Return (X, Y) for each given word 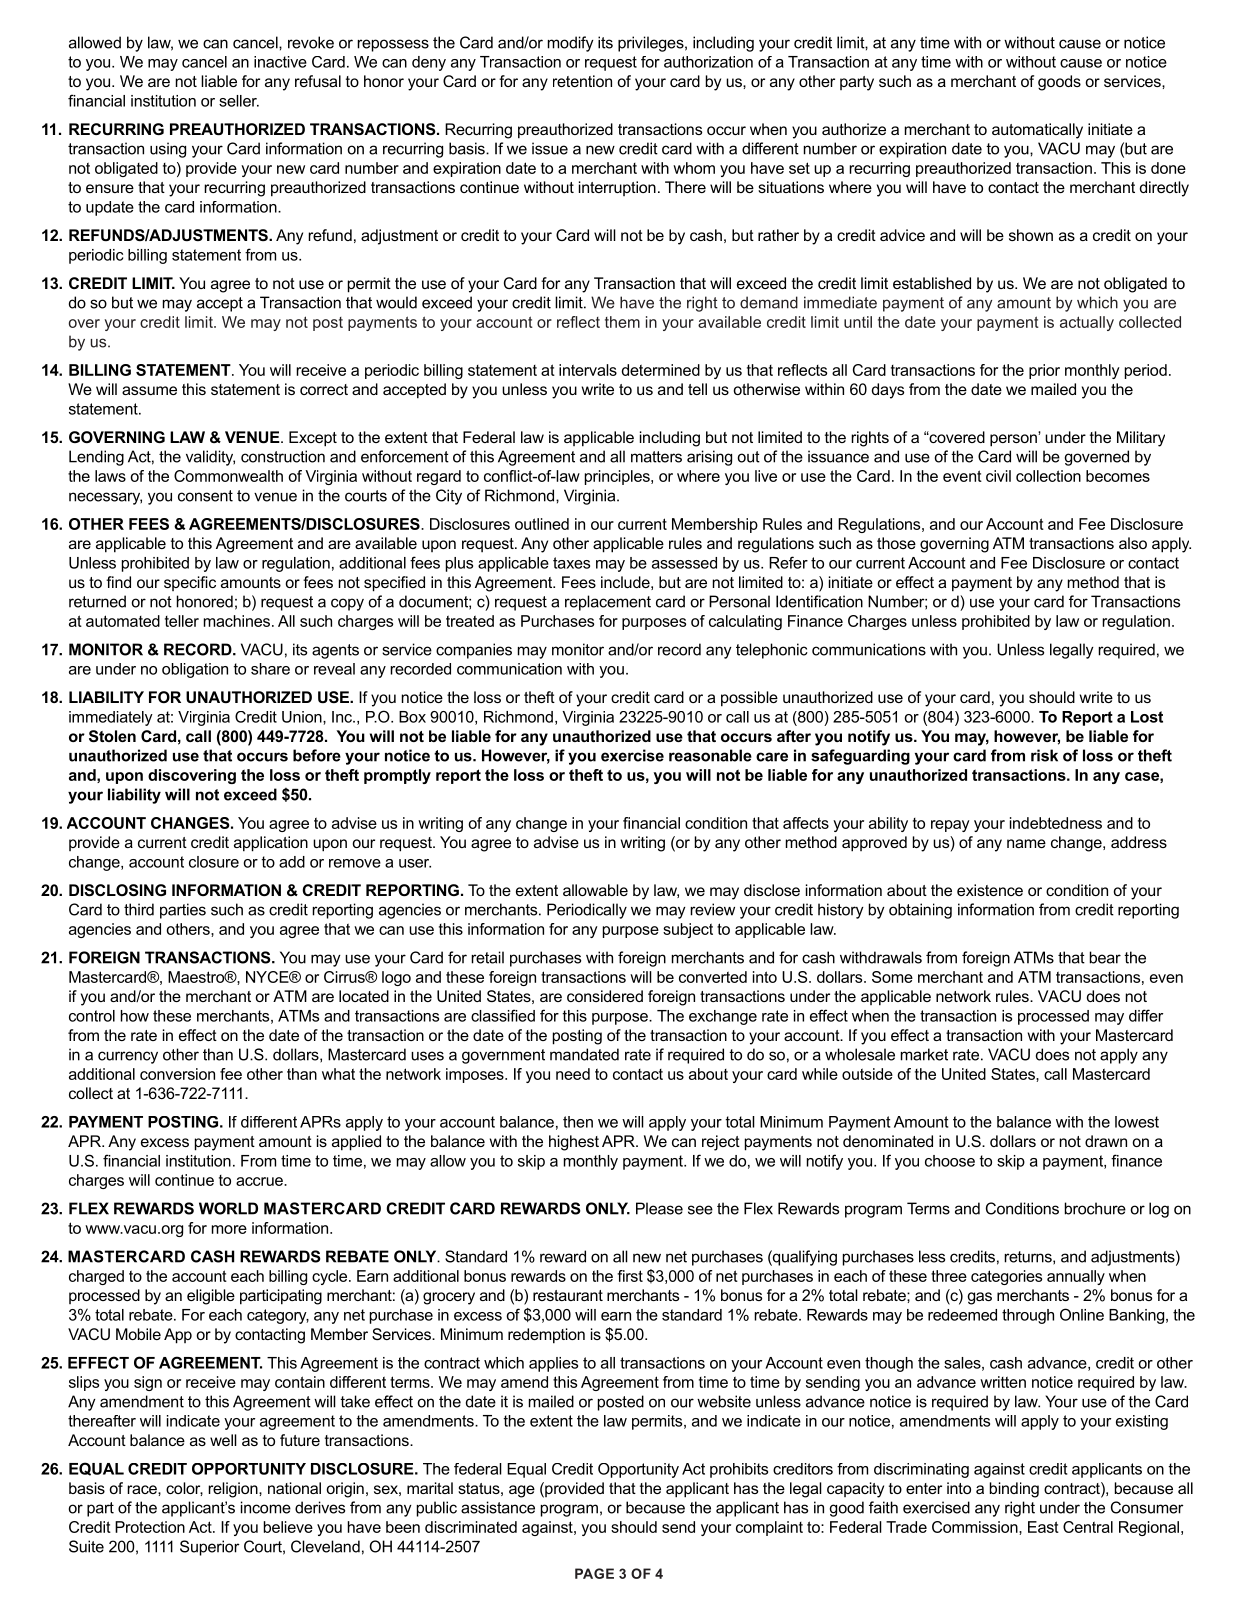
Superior (210, 1548)
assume (149, 390)
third (139, 909)
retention (582, 81)
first (630, 1276)
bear (1105, 957)
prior (1044, 371)
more (229, 1229)
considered (605, 996)
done (1168, 168)
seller (239, 101)
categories (1006, 1277)
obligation (195, 670)
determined (661, 370)
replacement (608, 603)
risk (1044, 755)
